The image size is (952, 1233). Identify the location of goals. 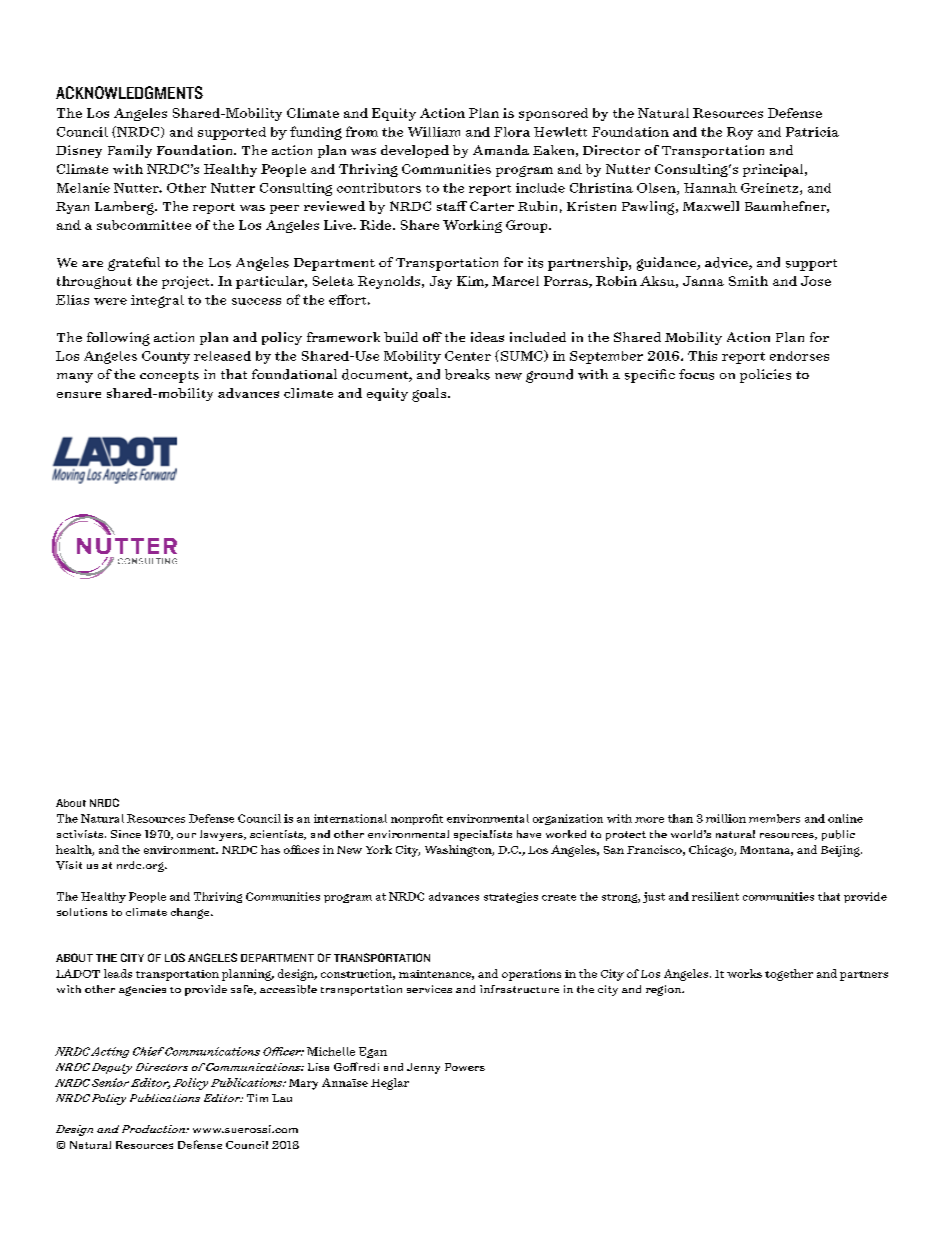
(430, 395).
